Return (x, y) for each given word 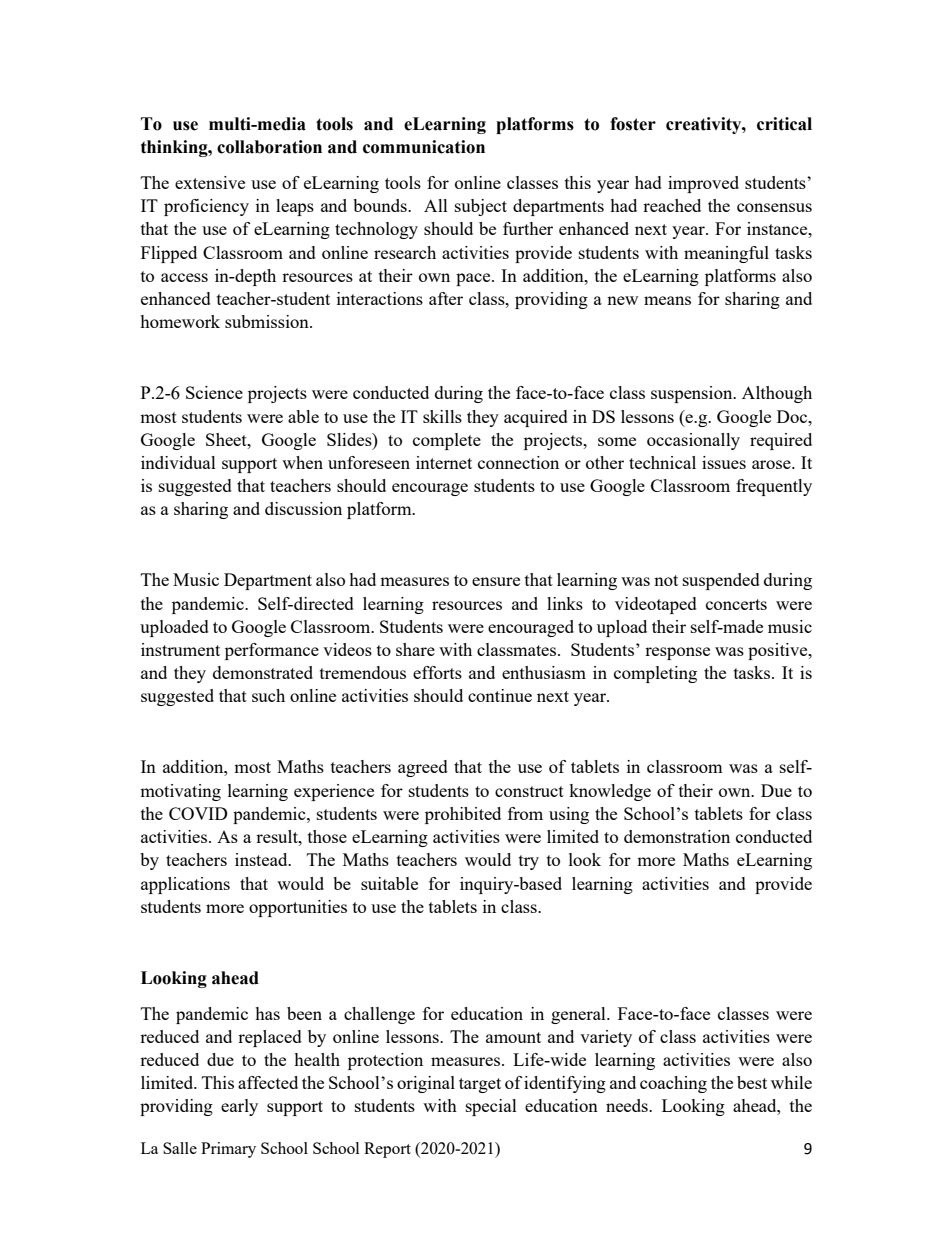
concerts (736, 604)
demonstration (677, 836)
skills (442, 416)
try (529, 862)
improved (703, 184)
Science (214, 392)
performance (272, 651)
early (239, 1107)
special (491, 1107)
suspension (693, 394)
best (752, 1082)
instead (262, 859)
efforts (437, 672)
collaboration (269, 147)
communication (424, 147)
